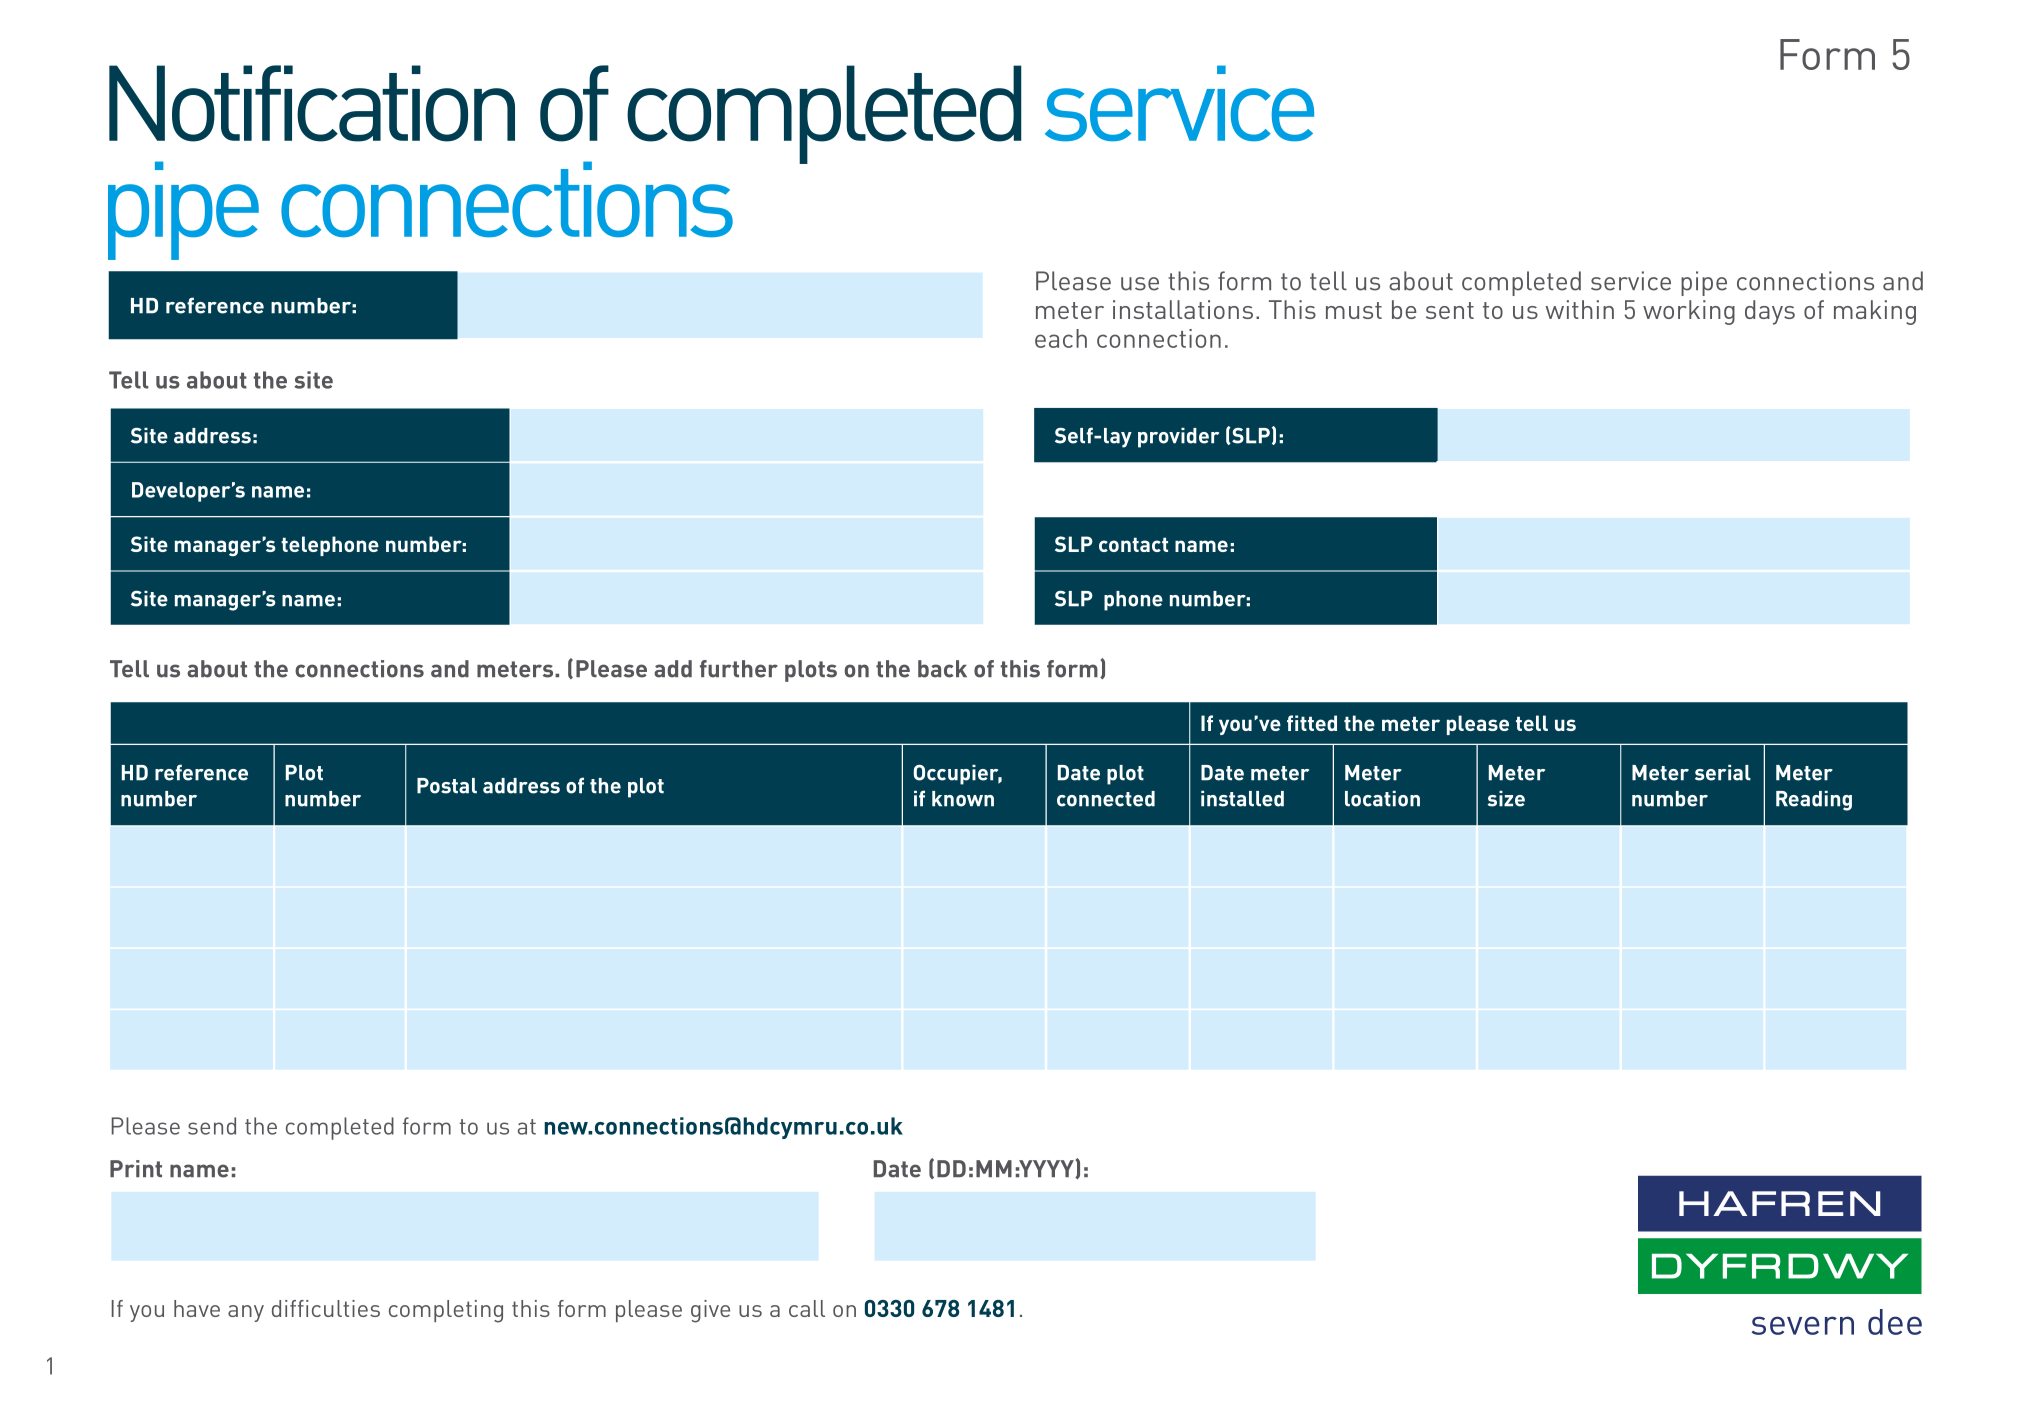  I want to click on working, so click(1689, 312).
